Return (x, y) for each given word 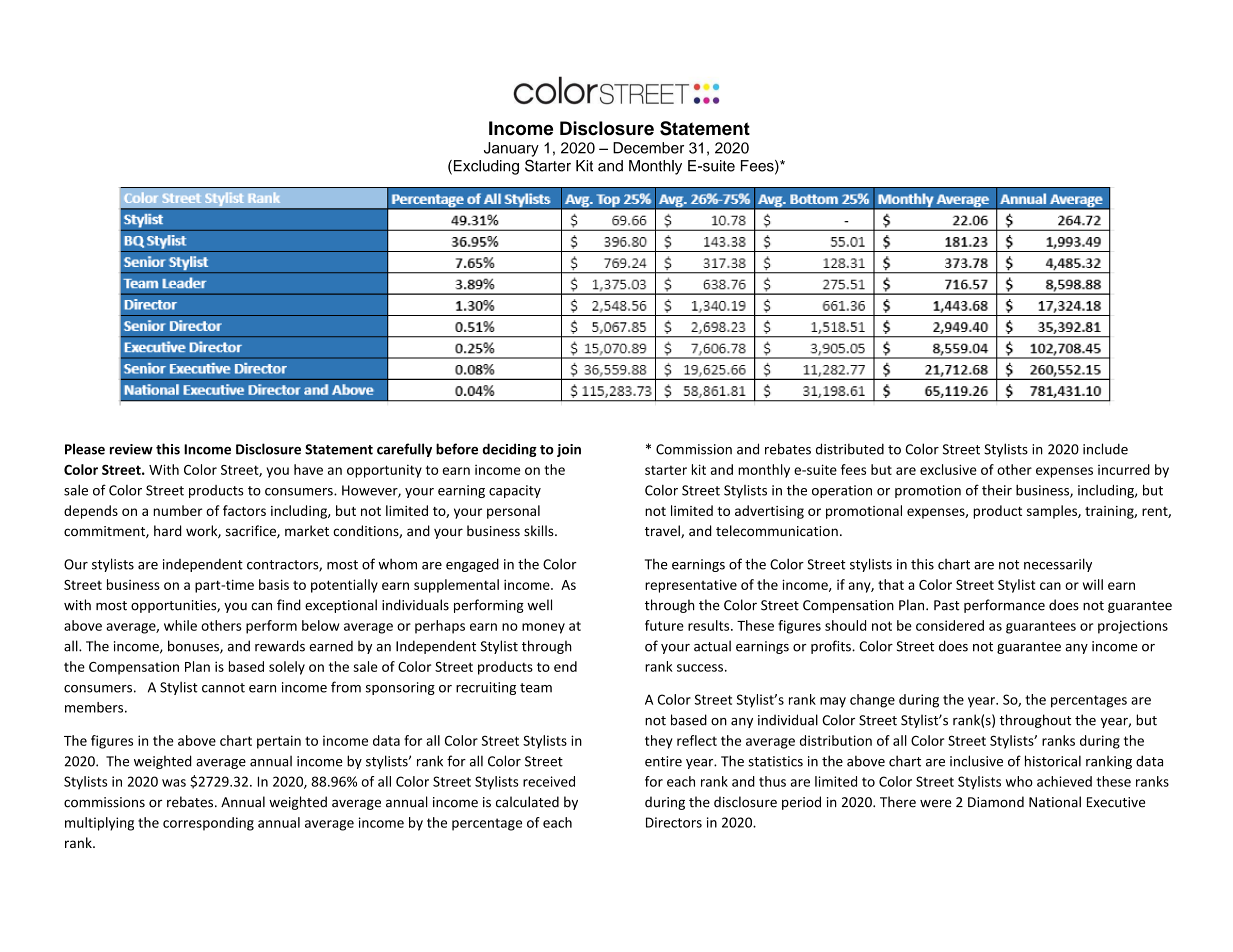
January (511, 149)
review (131, 449)
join (569, 450)
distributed (850, 449)
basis (274, 584)
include (1105, 449)
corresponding (208, 824)
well (539, 605)
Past (947, 605)
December (648, 148)
